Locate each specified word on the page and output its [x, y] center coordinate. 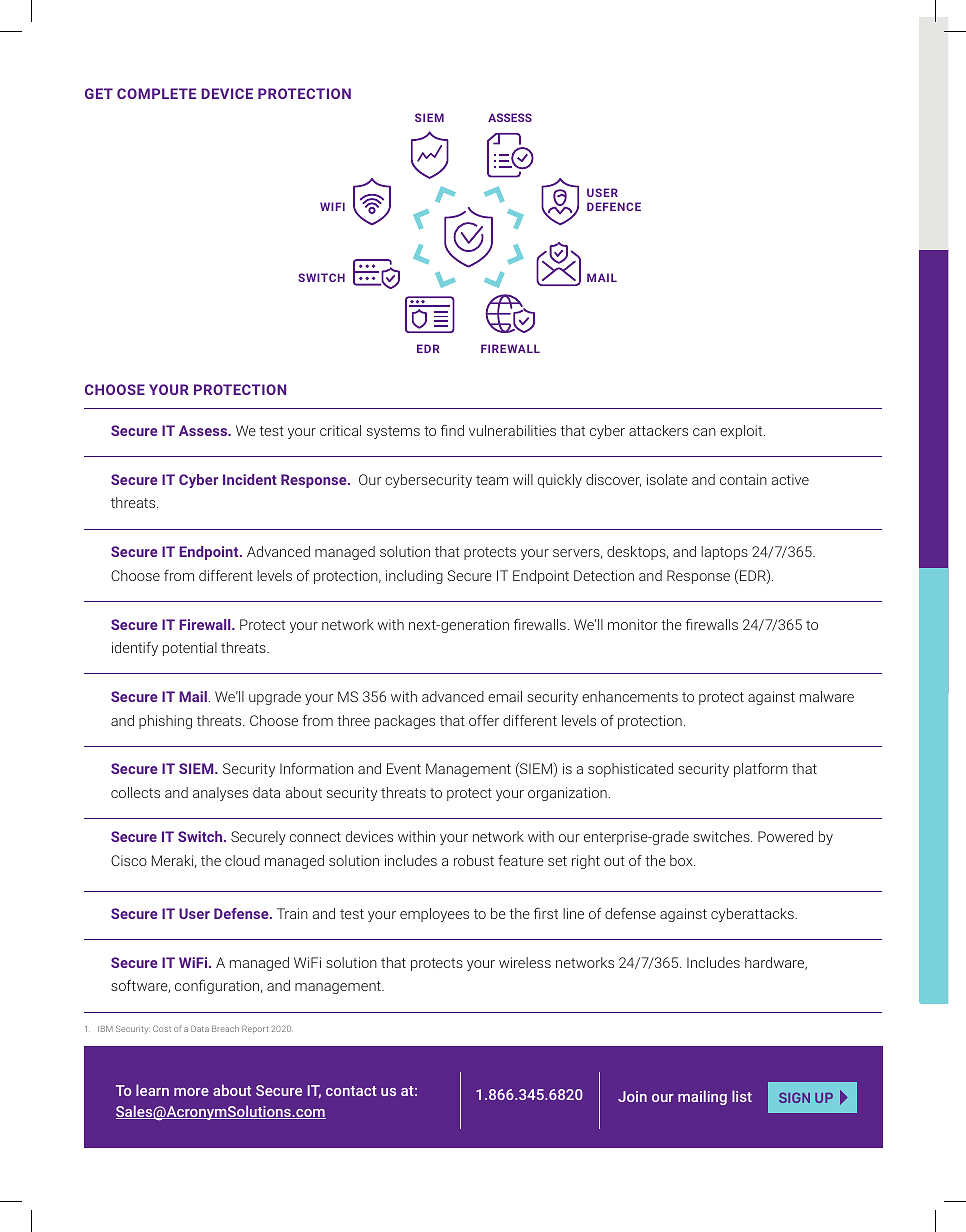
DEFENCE [614, 206]
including [414, 577]
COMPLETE [156, 93]
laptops [724, 553]
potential [190, 649]
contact [351, 1091]
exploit [742, 432]
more [191, 1092]
